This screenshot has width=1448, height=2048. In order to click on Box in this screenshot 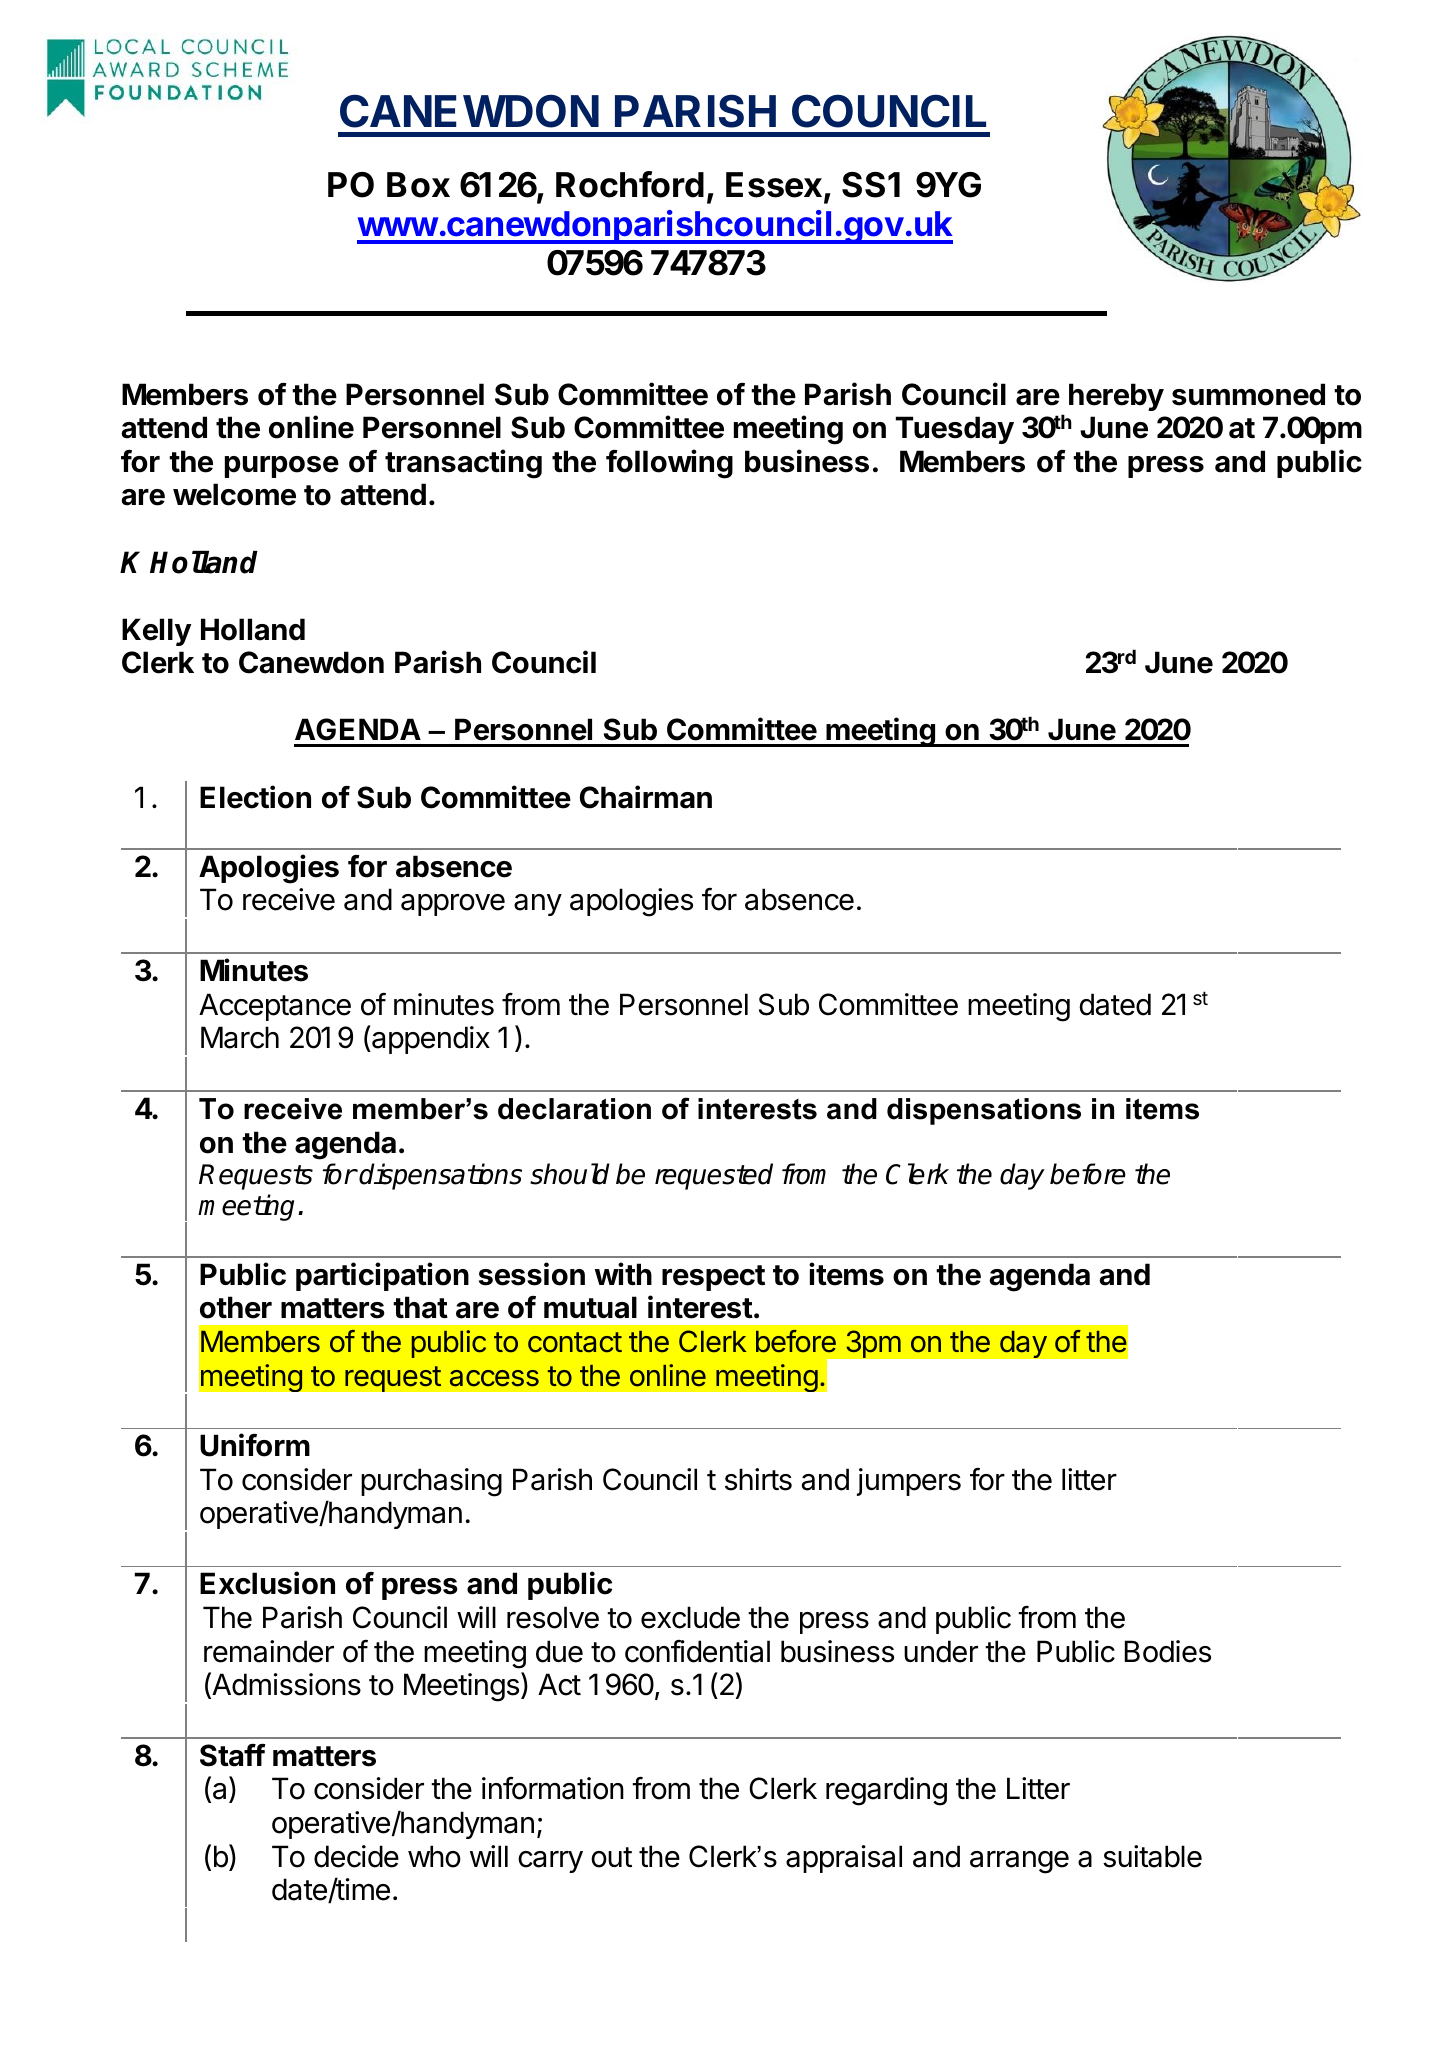, I will do `click(418, 185)`.
